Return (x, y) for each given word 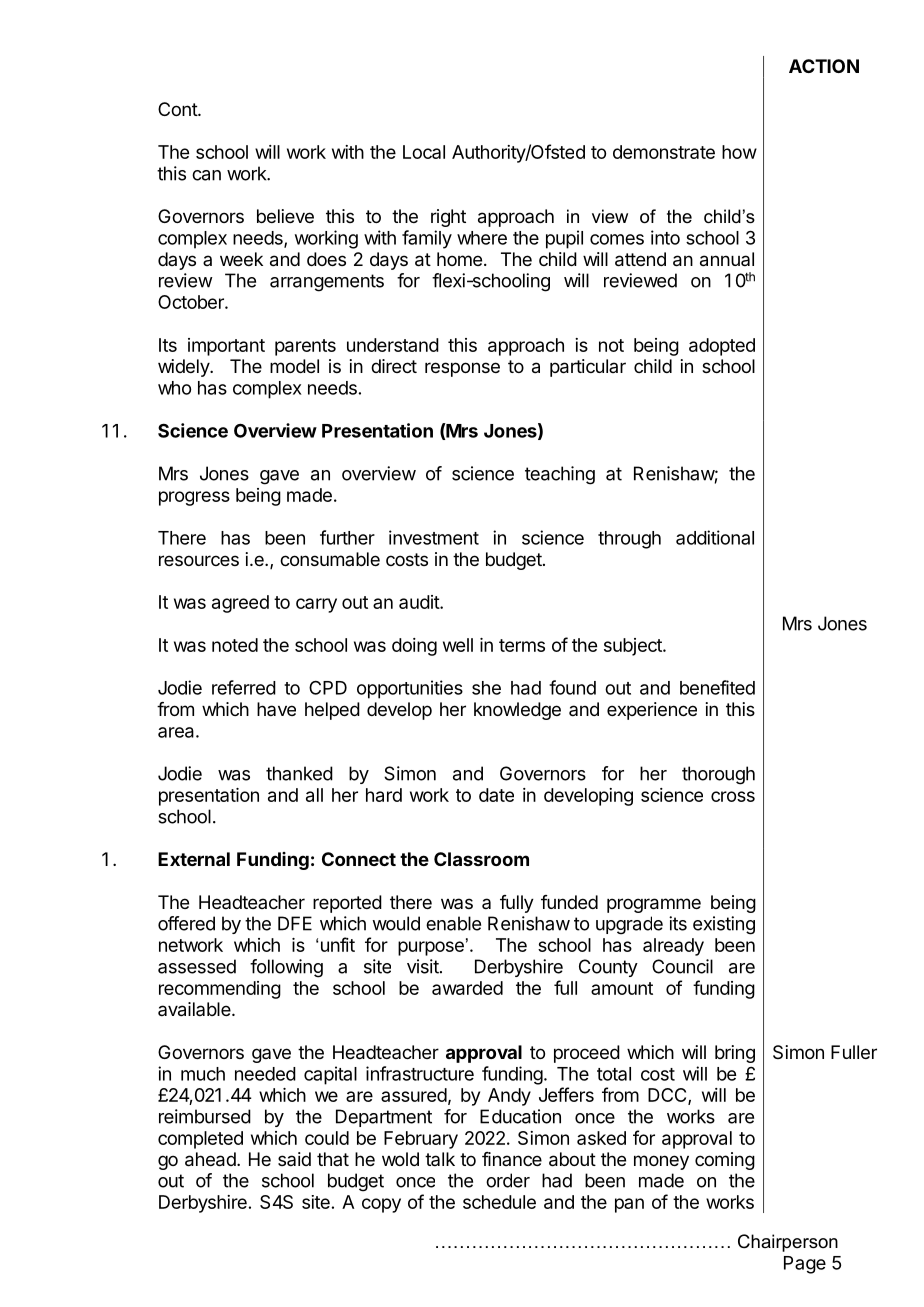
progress (194, 498)
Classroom (481, 859)
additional (715, 537)
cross (733, 796)
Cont (178, 109)
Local (424, 152)
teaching (560, 475)
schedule (499, 1202)
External (194, 859)
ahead (210, 1159)
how (739, 152)
